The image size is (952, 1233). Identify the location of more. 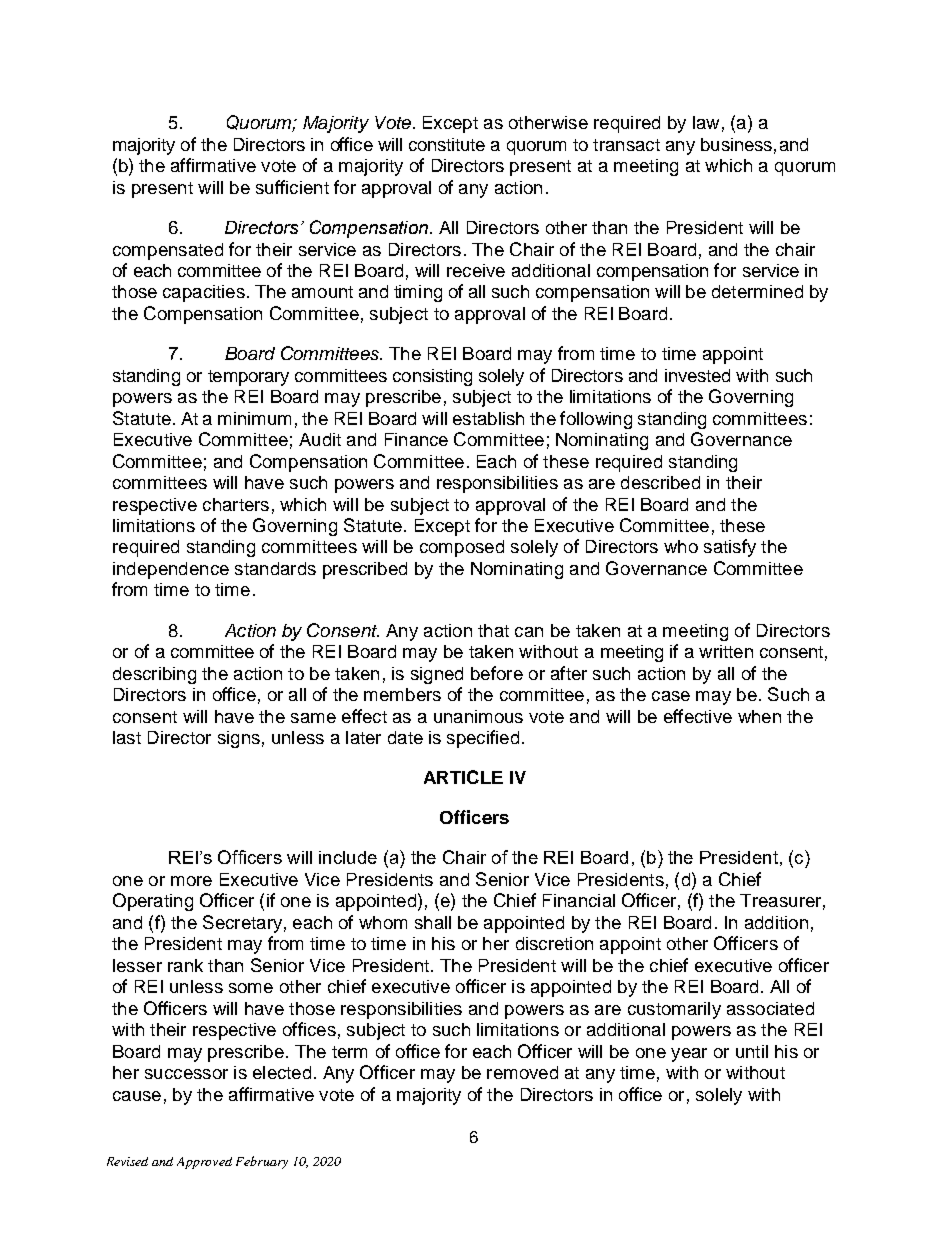
(191, 881).
